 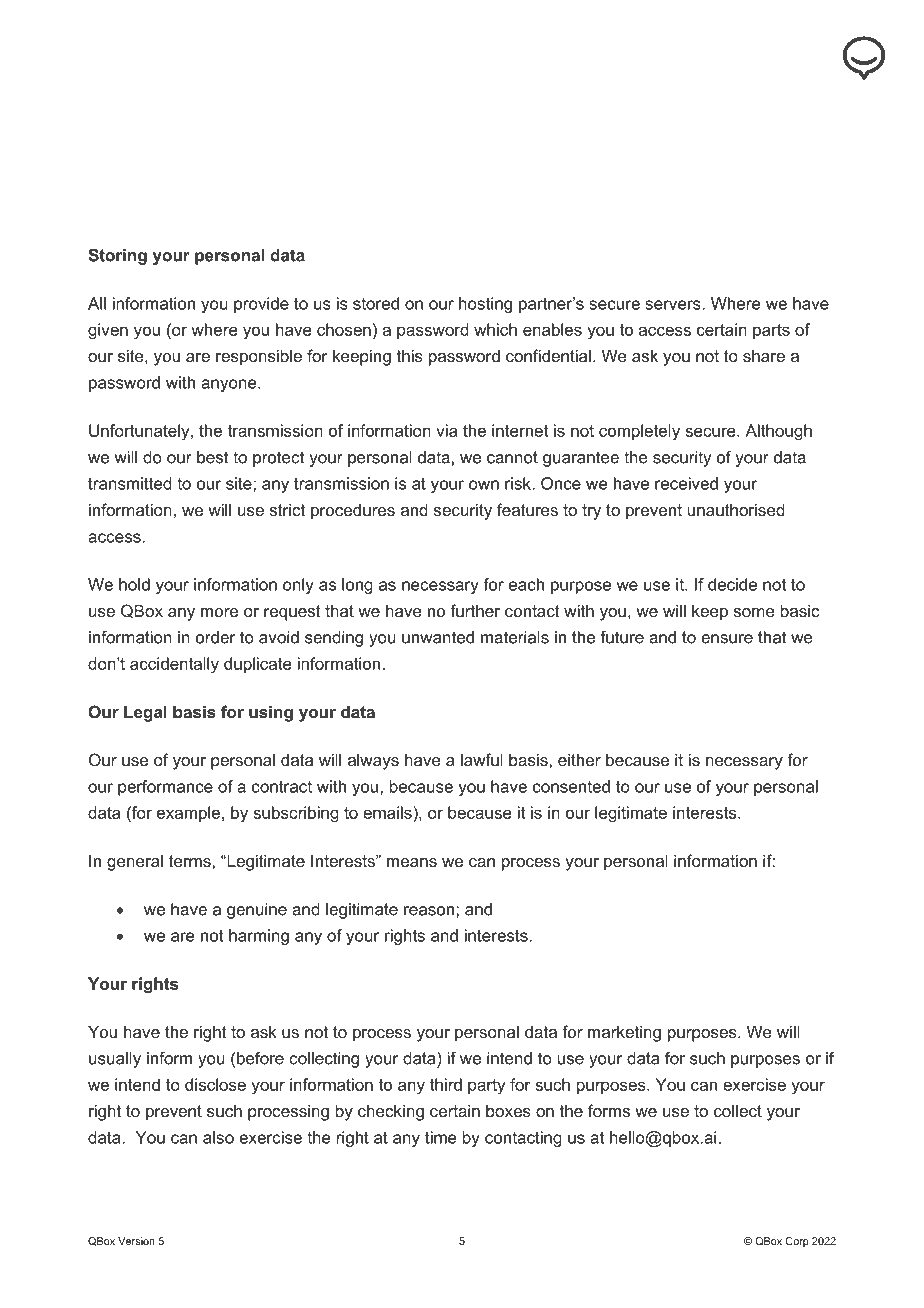 What do you see at coordinates (261, 305) in the screenshot?
I see `provide` at bounding box center [261, 305].
